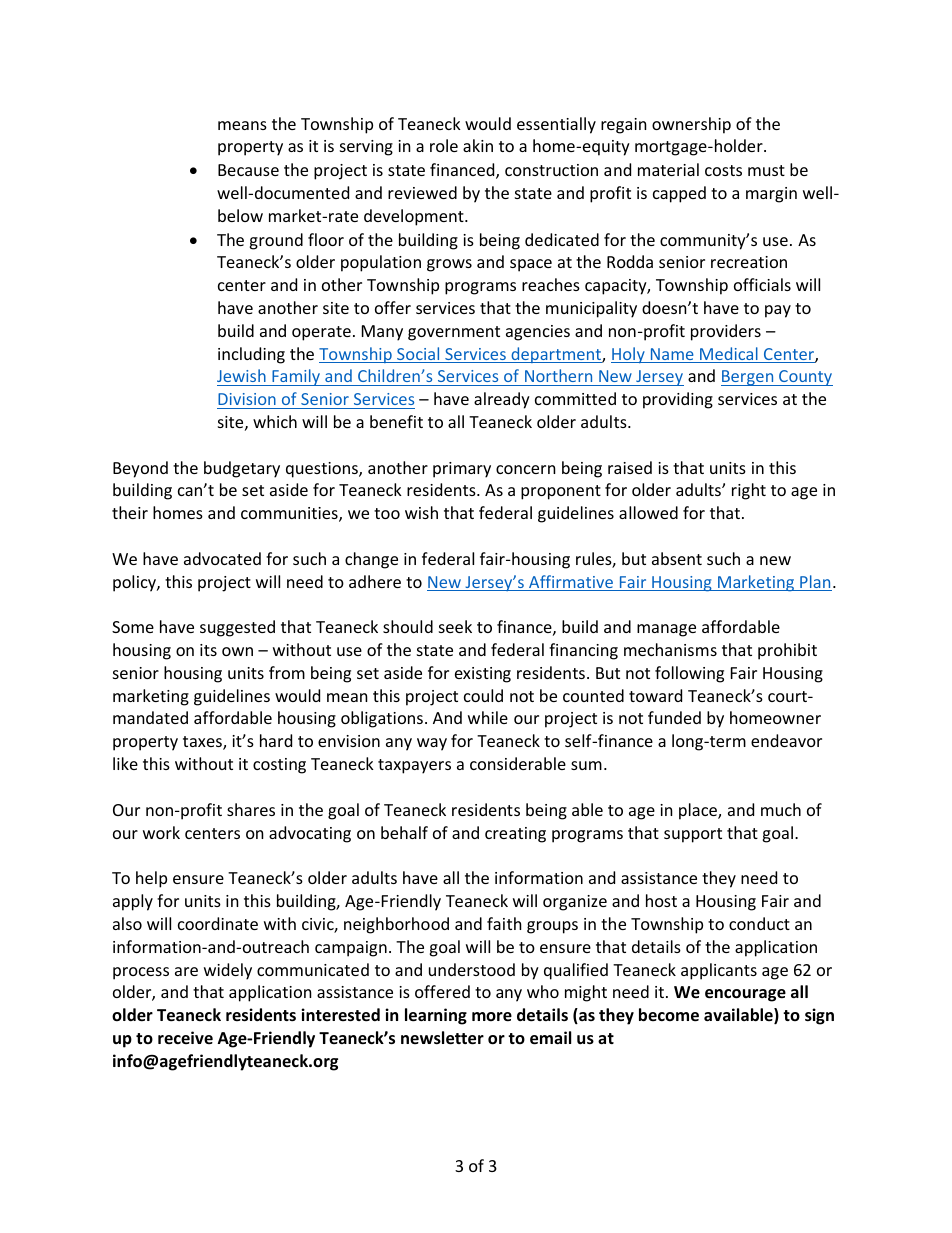 The height and width of the screenshot is (1233, 952). I want to click on encourage, so click(745, 995).
